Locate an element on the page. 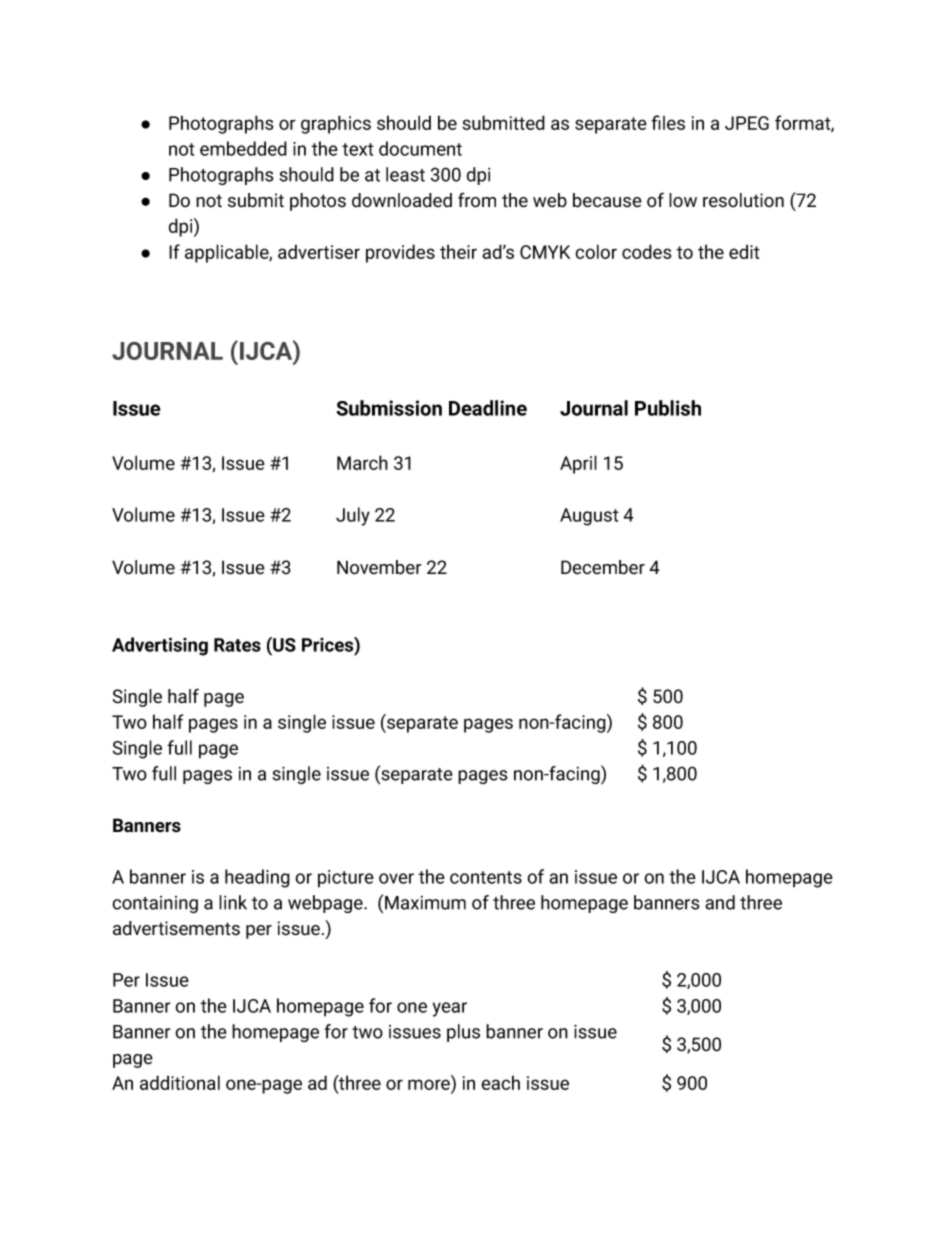 This image has height=1233, width=952. and is located at coordinates (720, 902).
